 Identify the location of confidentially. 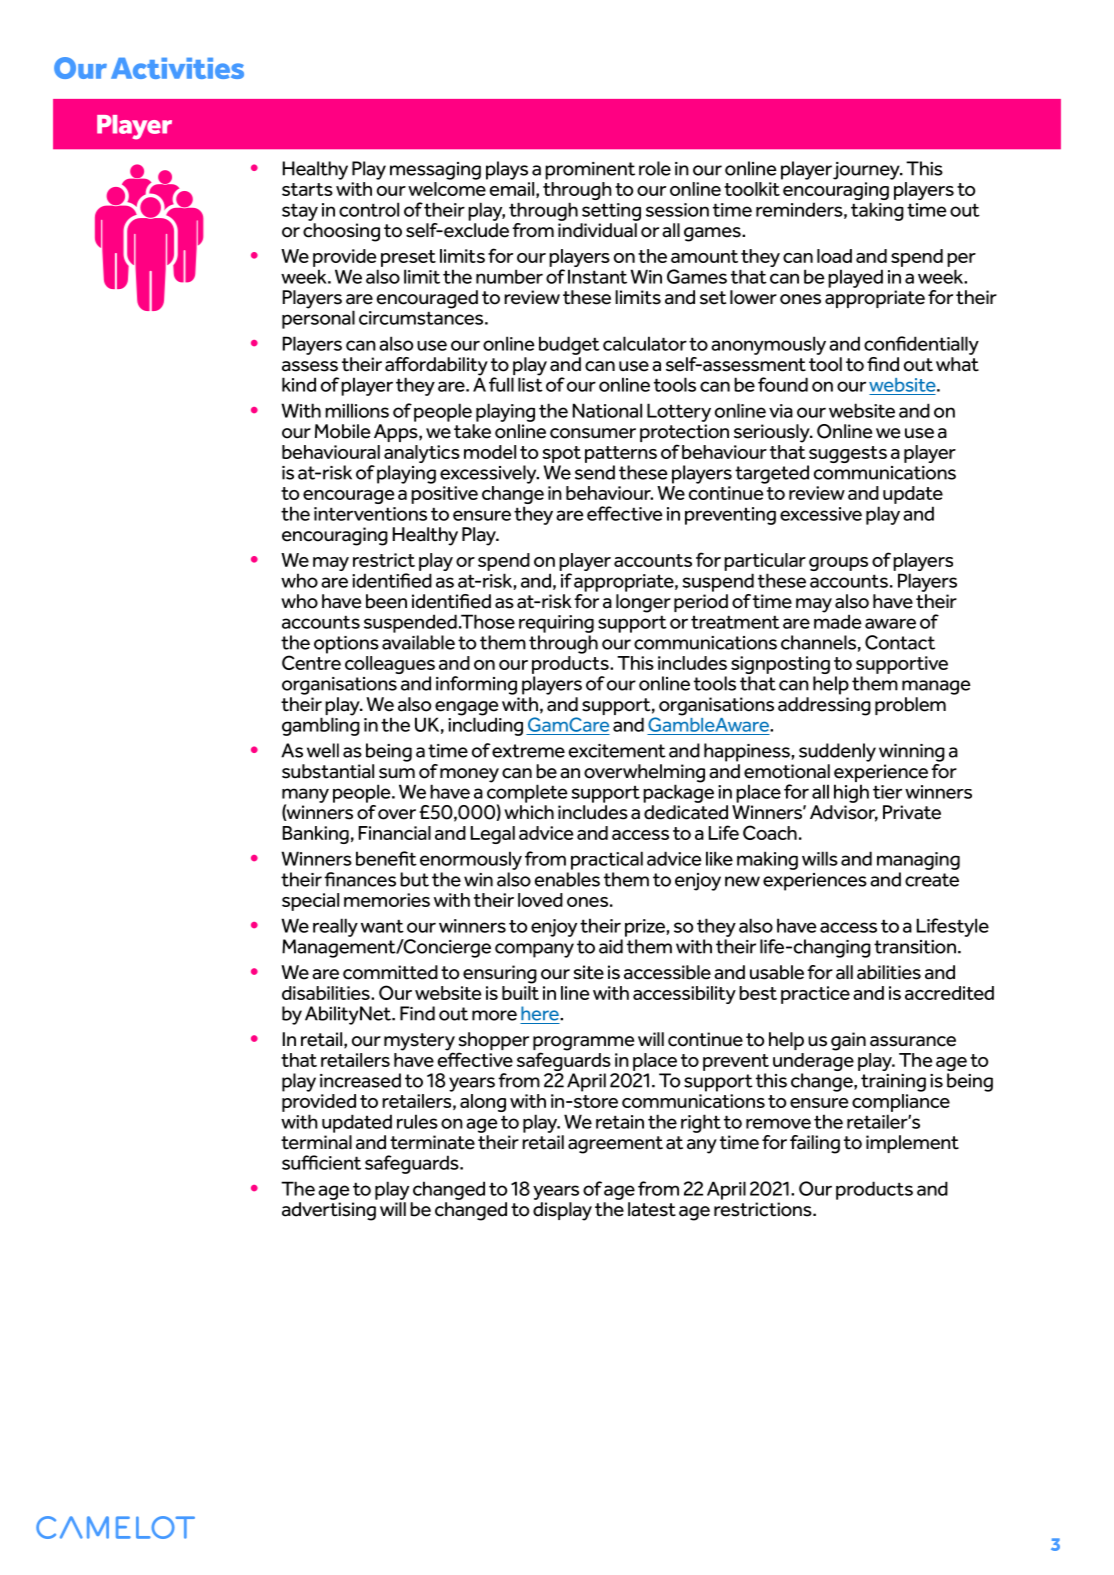
(921, 345).
